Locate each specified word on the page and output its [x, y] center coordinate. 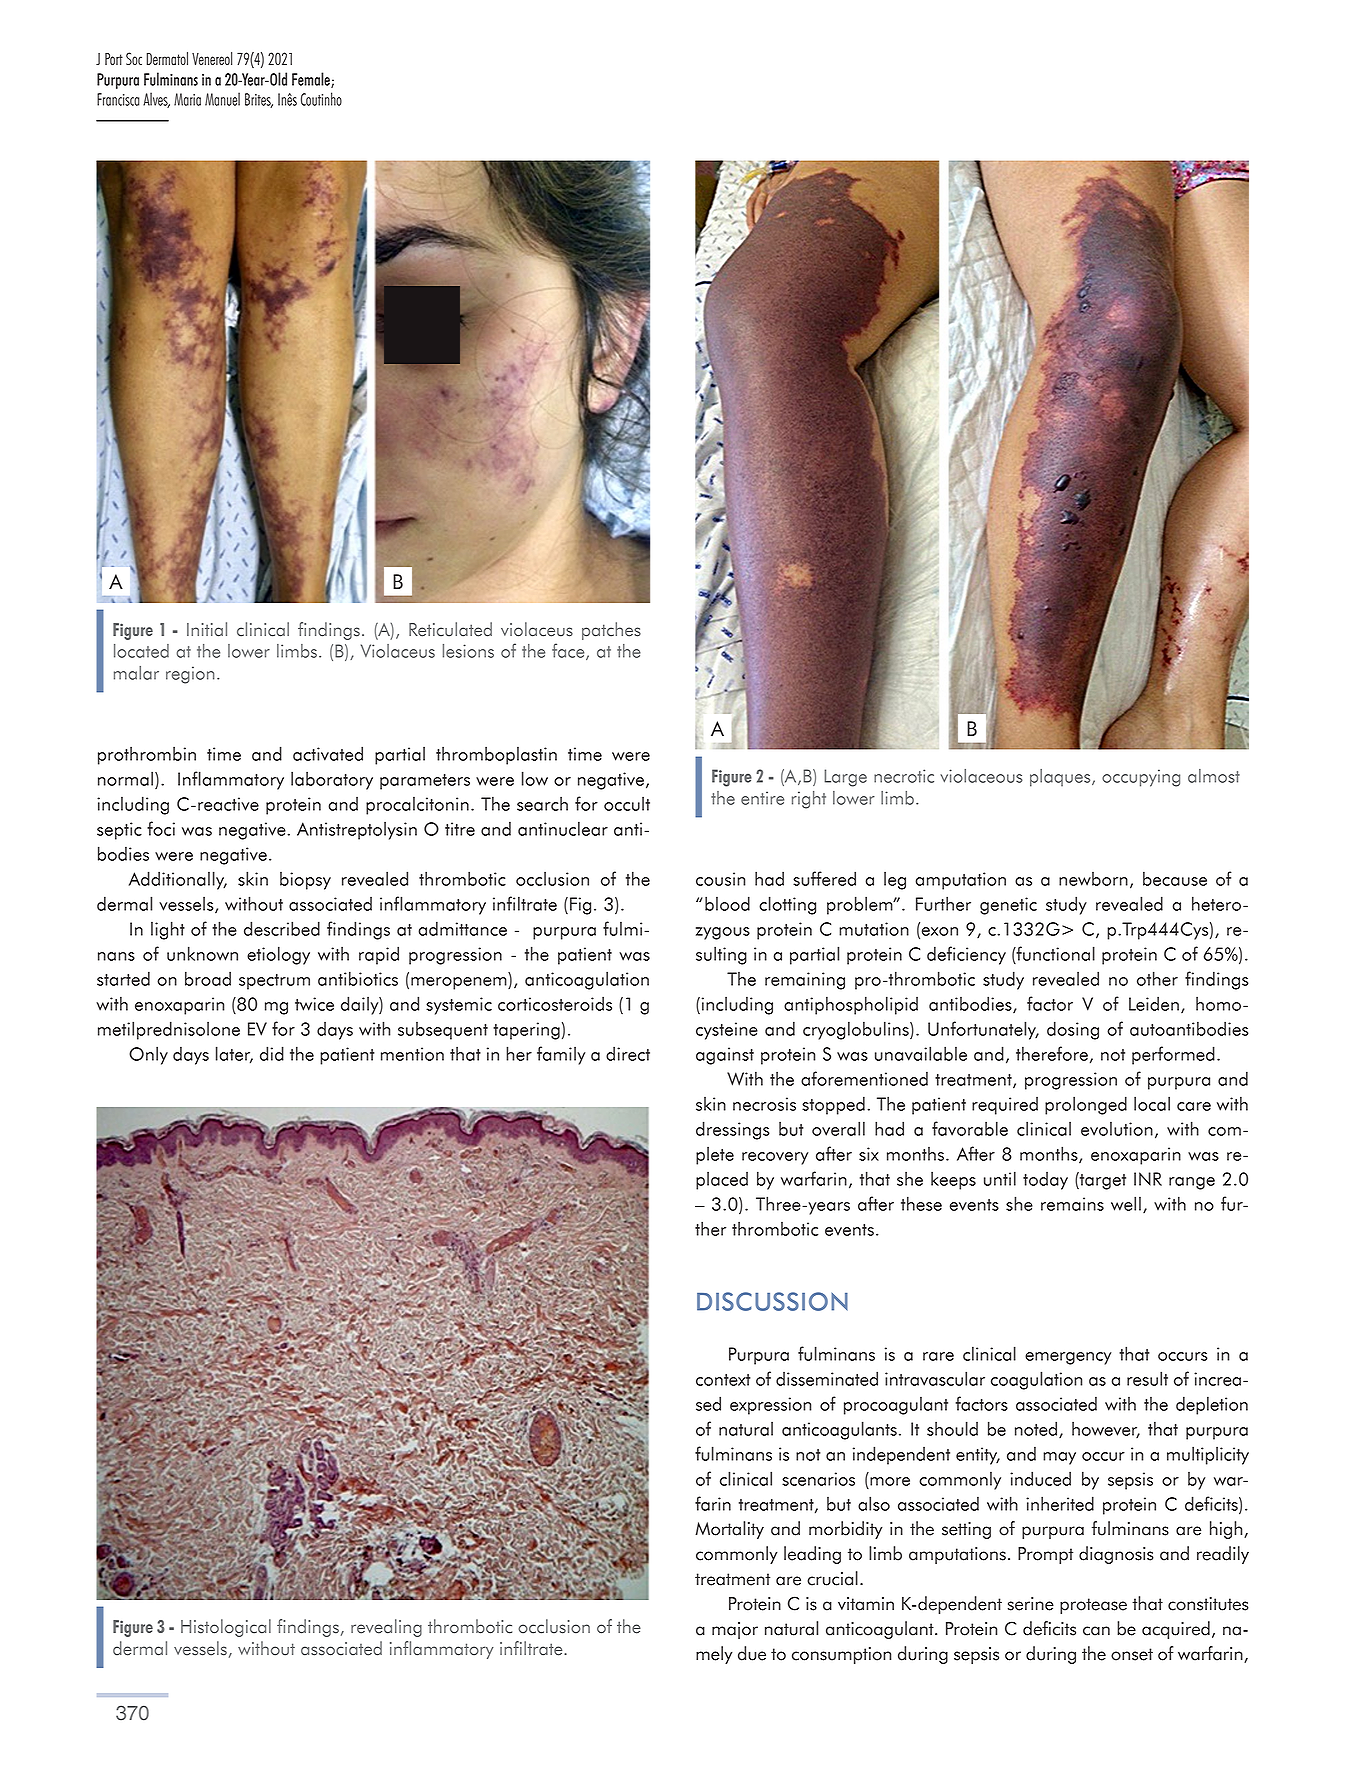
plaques [1061, 778]
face [569, 651]
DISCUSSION [772, 1301]
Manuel [222, 99]
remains [1072, 1204]
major [735, 1630]
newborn [1093, 879]
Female [312, 80]
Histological [226, 1628]
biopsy [305, 881]
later [234, 1054]
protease [1093, 1606]
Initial [207, 629]
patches [611, 631]
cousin [721, 879]
